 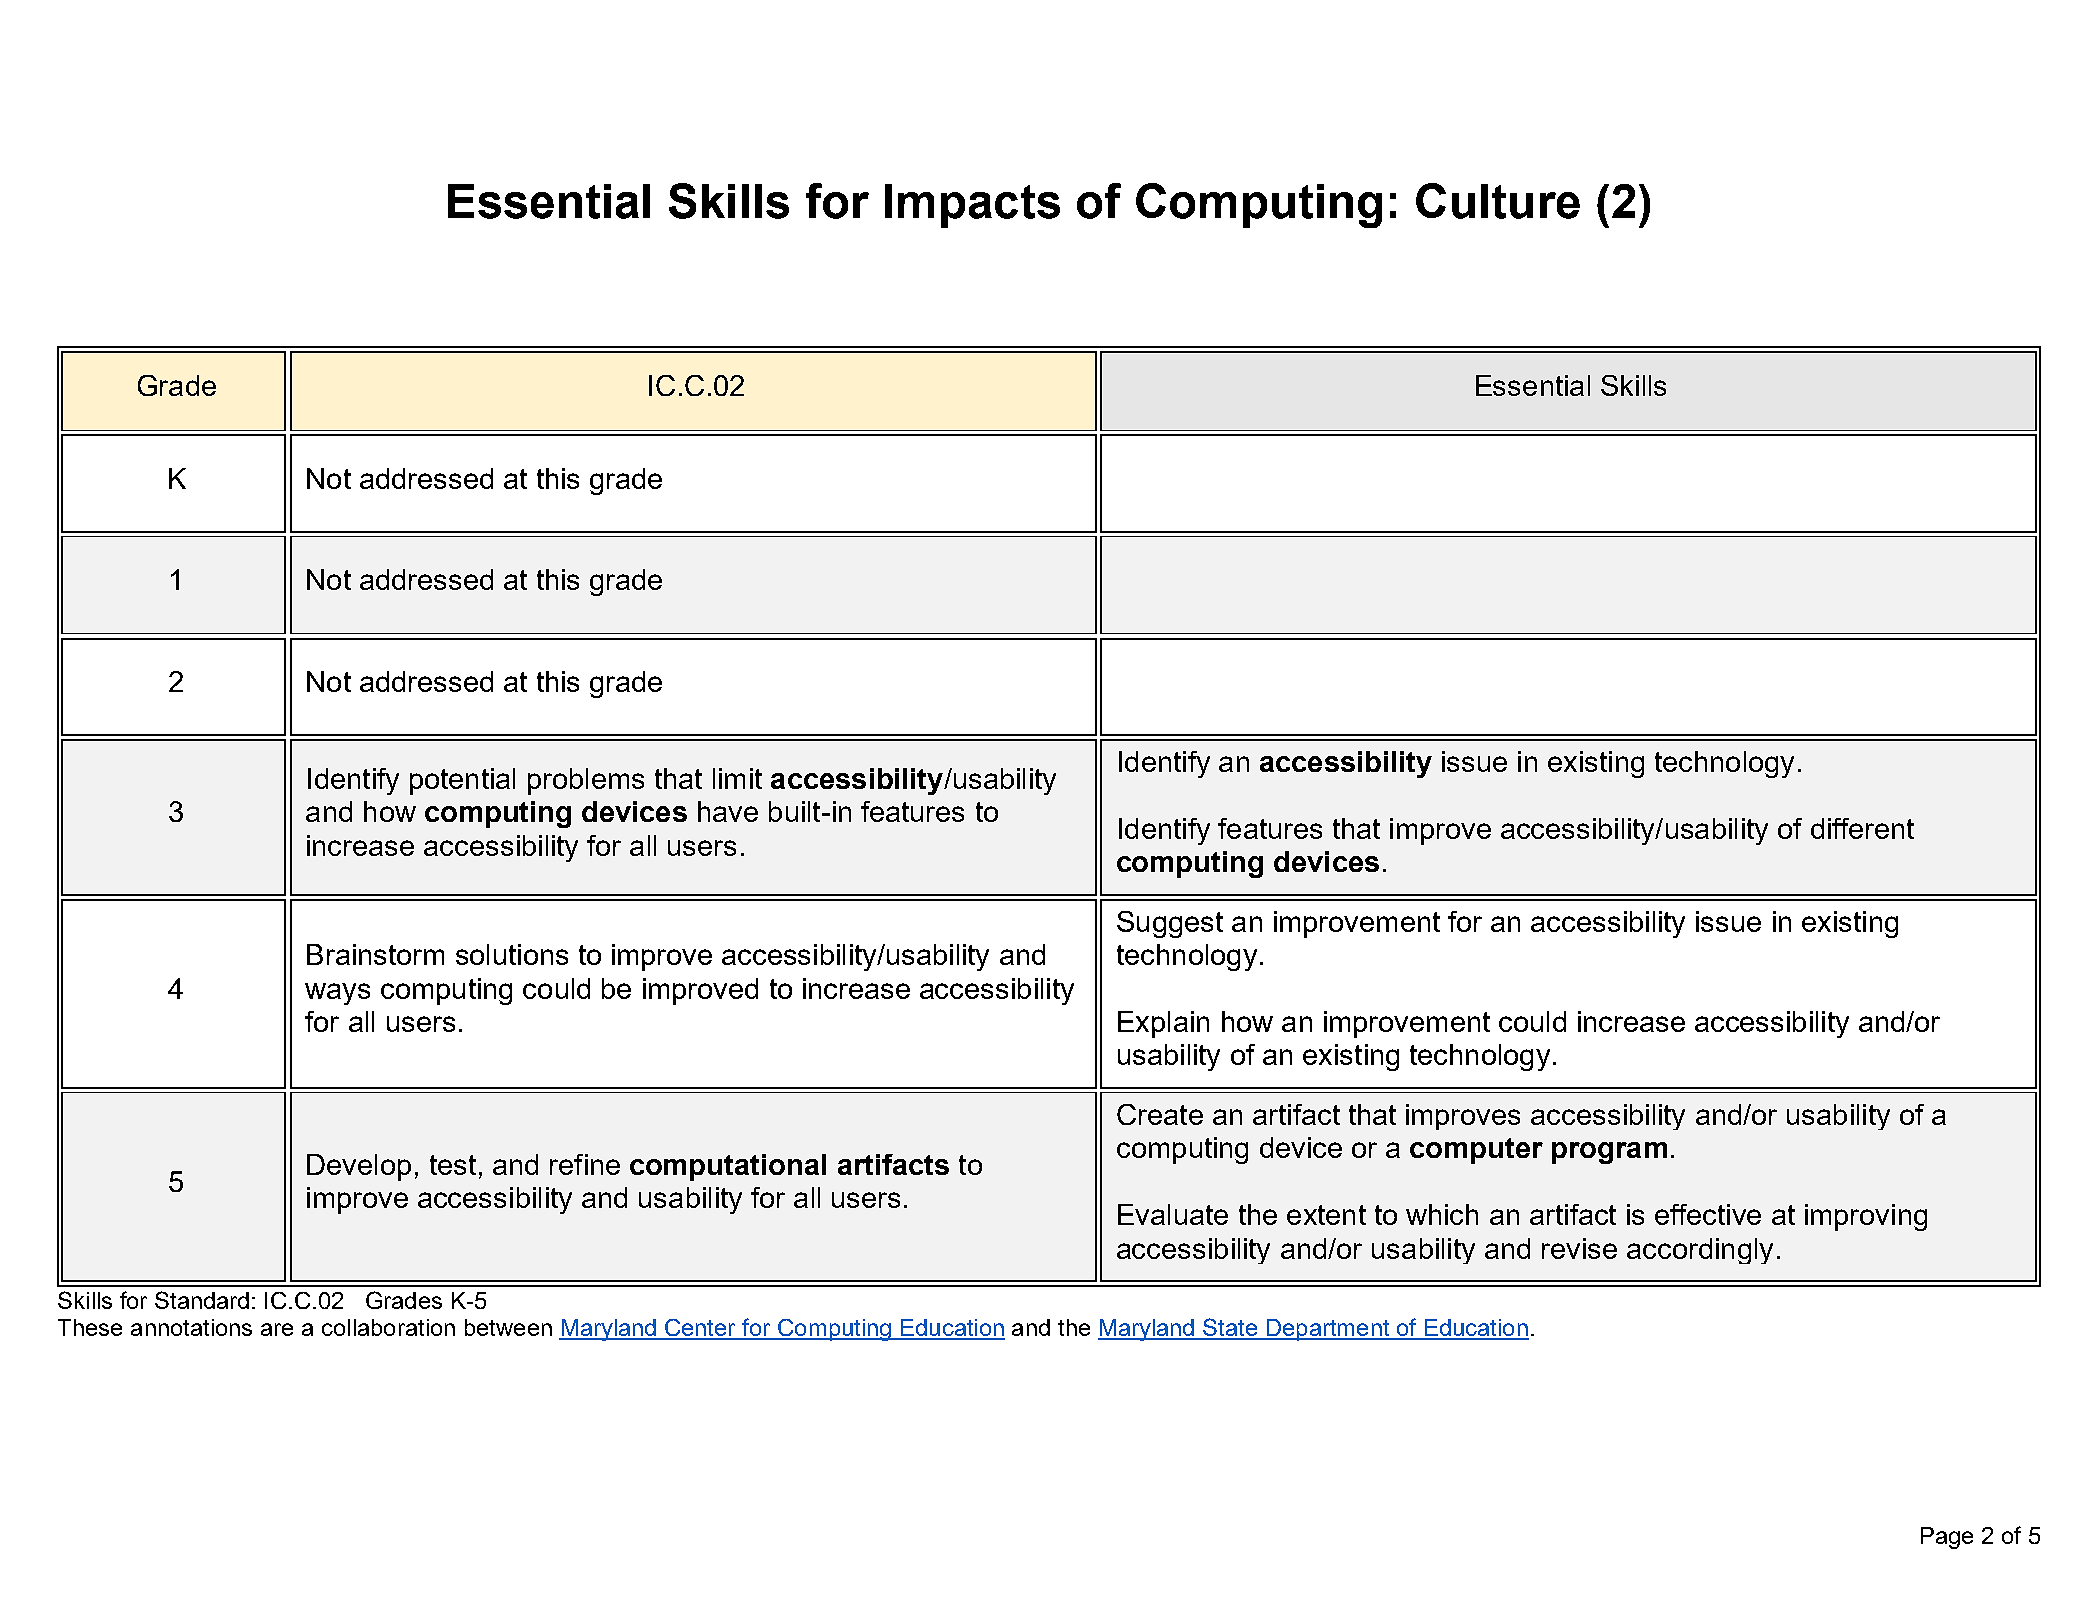 What do you see at coordinates (1163, 1024) in the screenshot?
I see `Explain` at bounding box center [1163, 1024].
